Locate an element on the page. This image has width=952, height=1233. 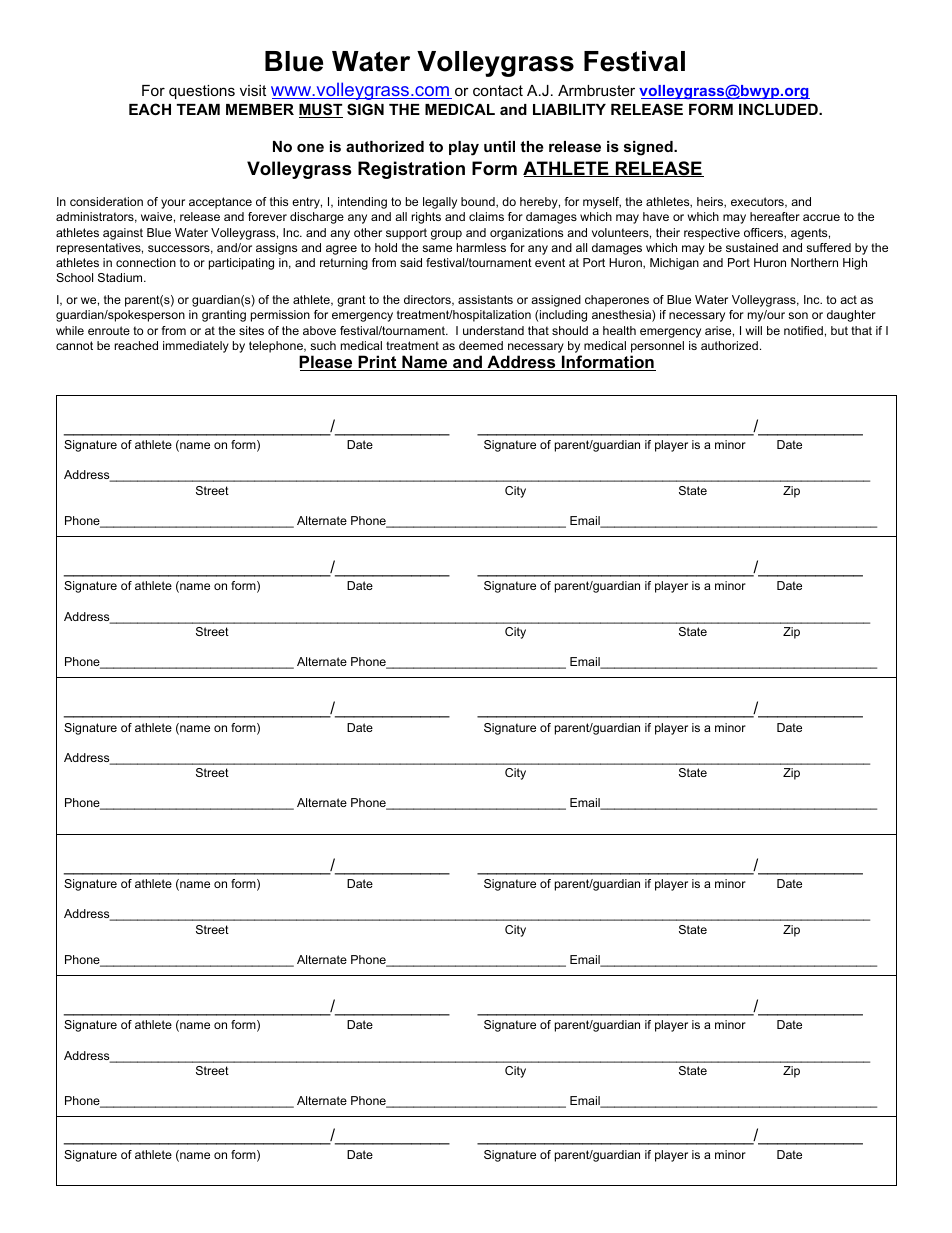
questions is located at coordinates (202, 92).
